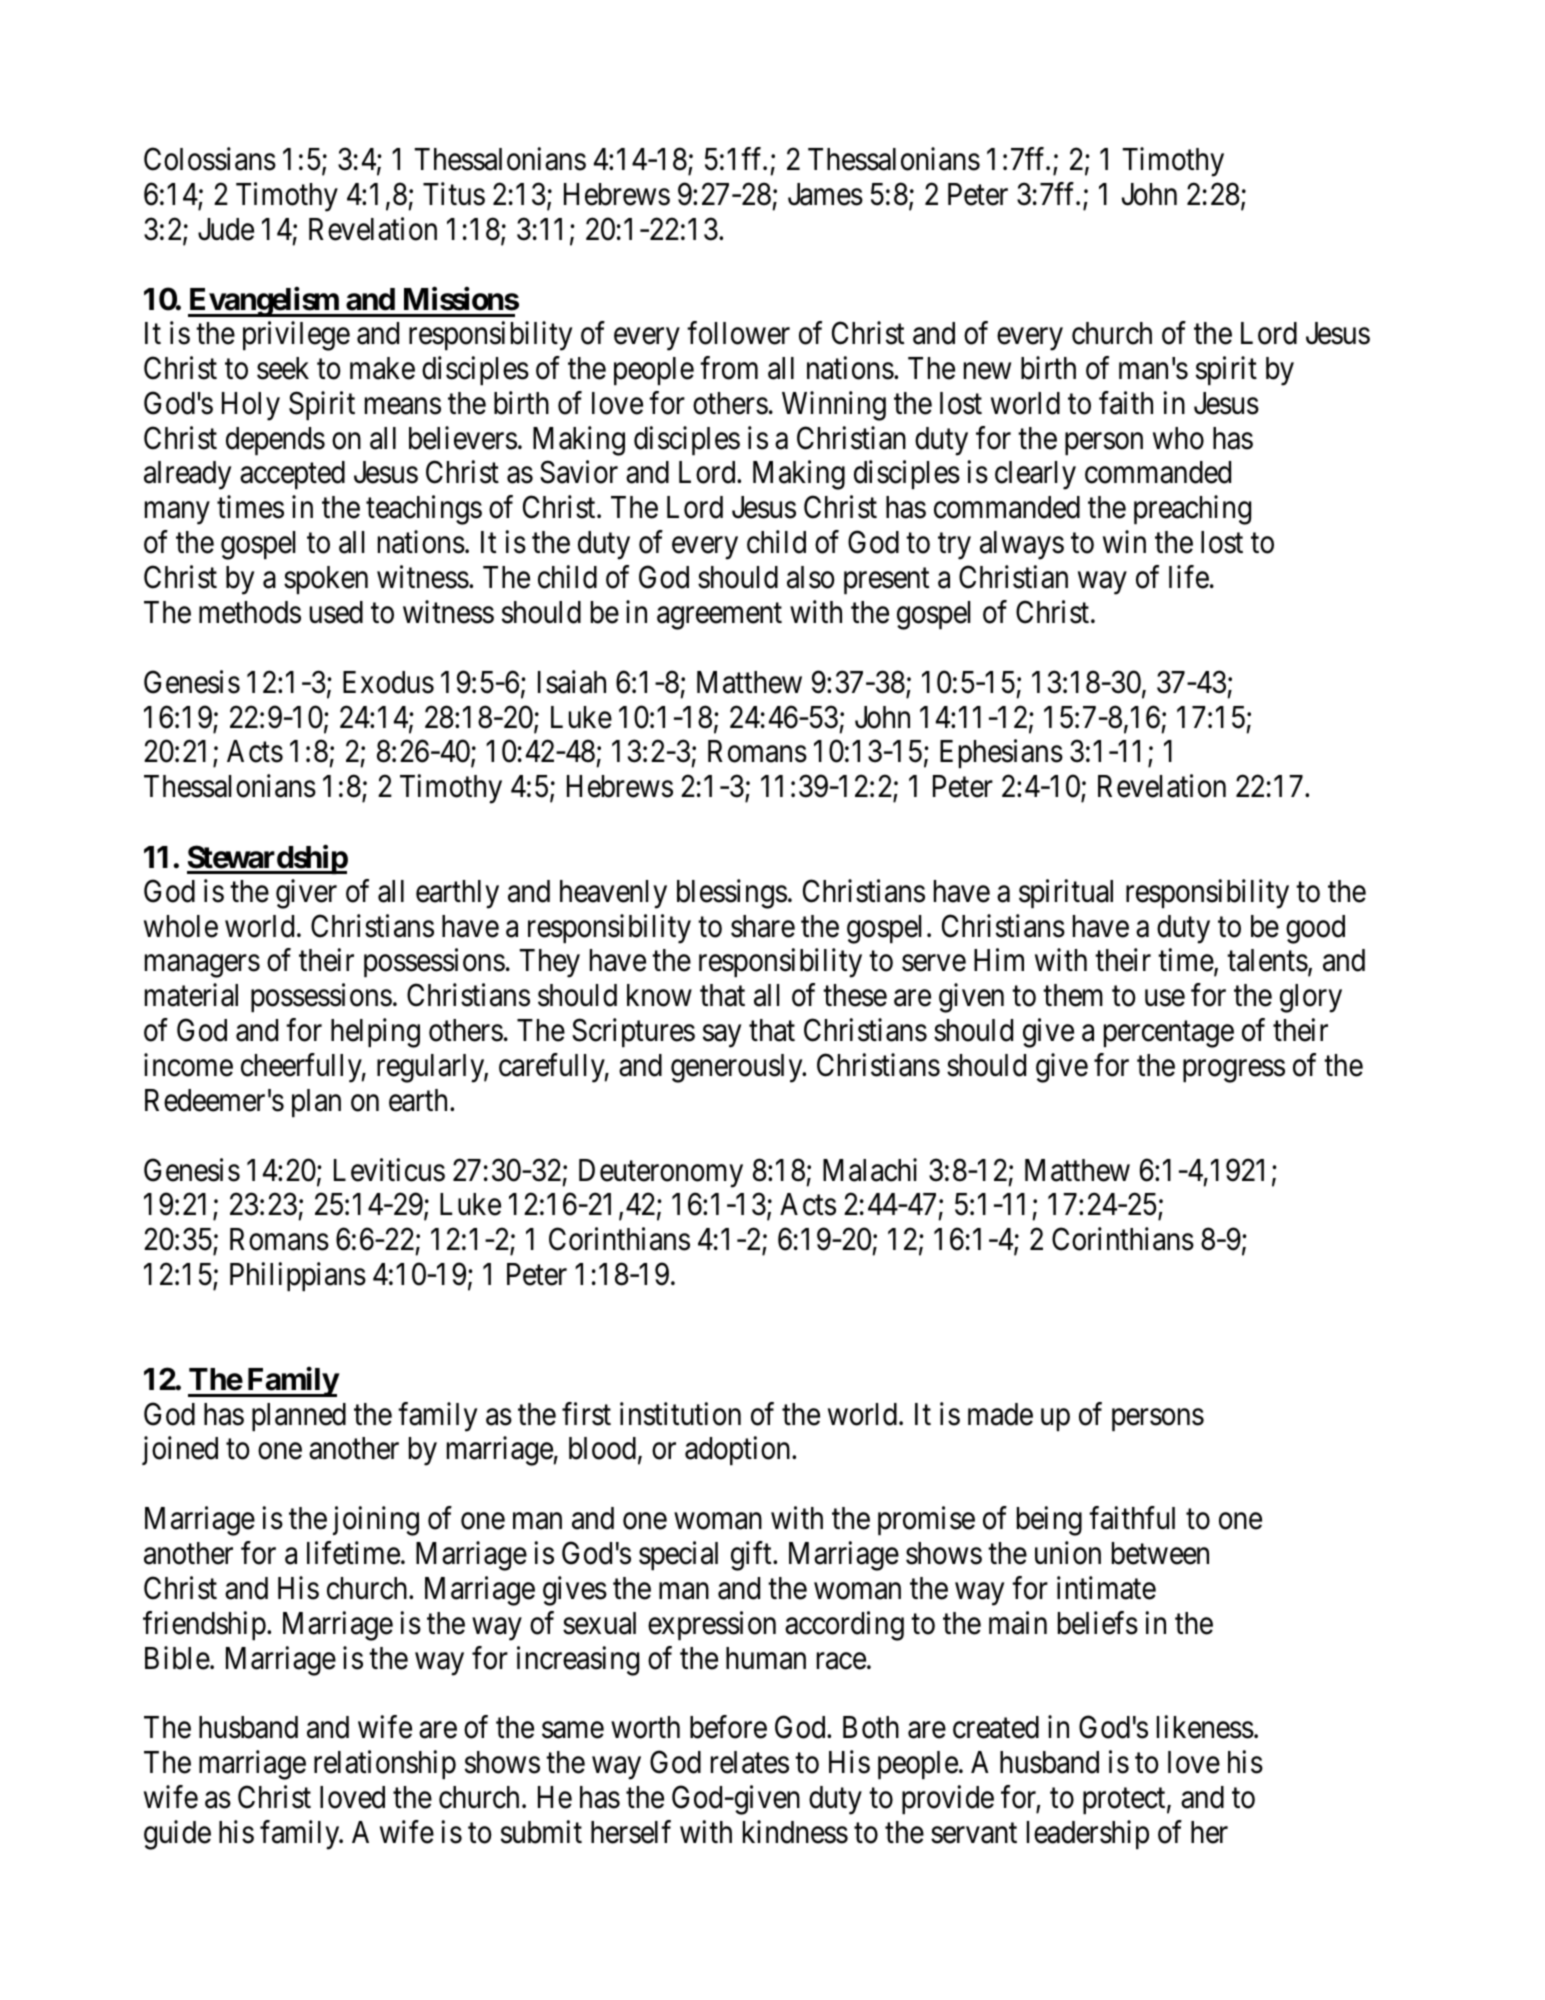  What do you see at coordinates (1192, 510) in the screenshot?
I see `preaching` at bounding box center [1192, 510].
